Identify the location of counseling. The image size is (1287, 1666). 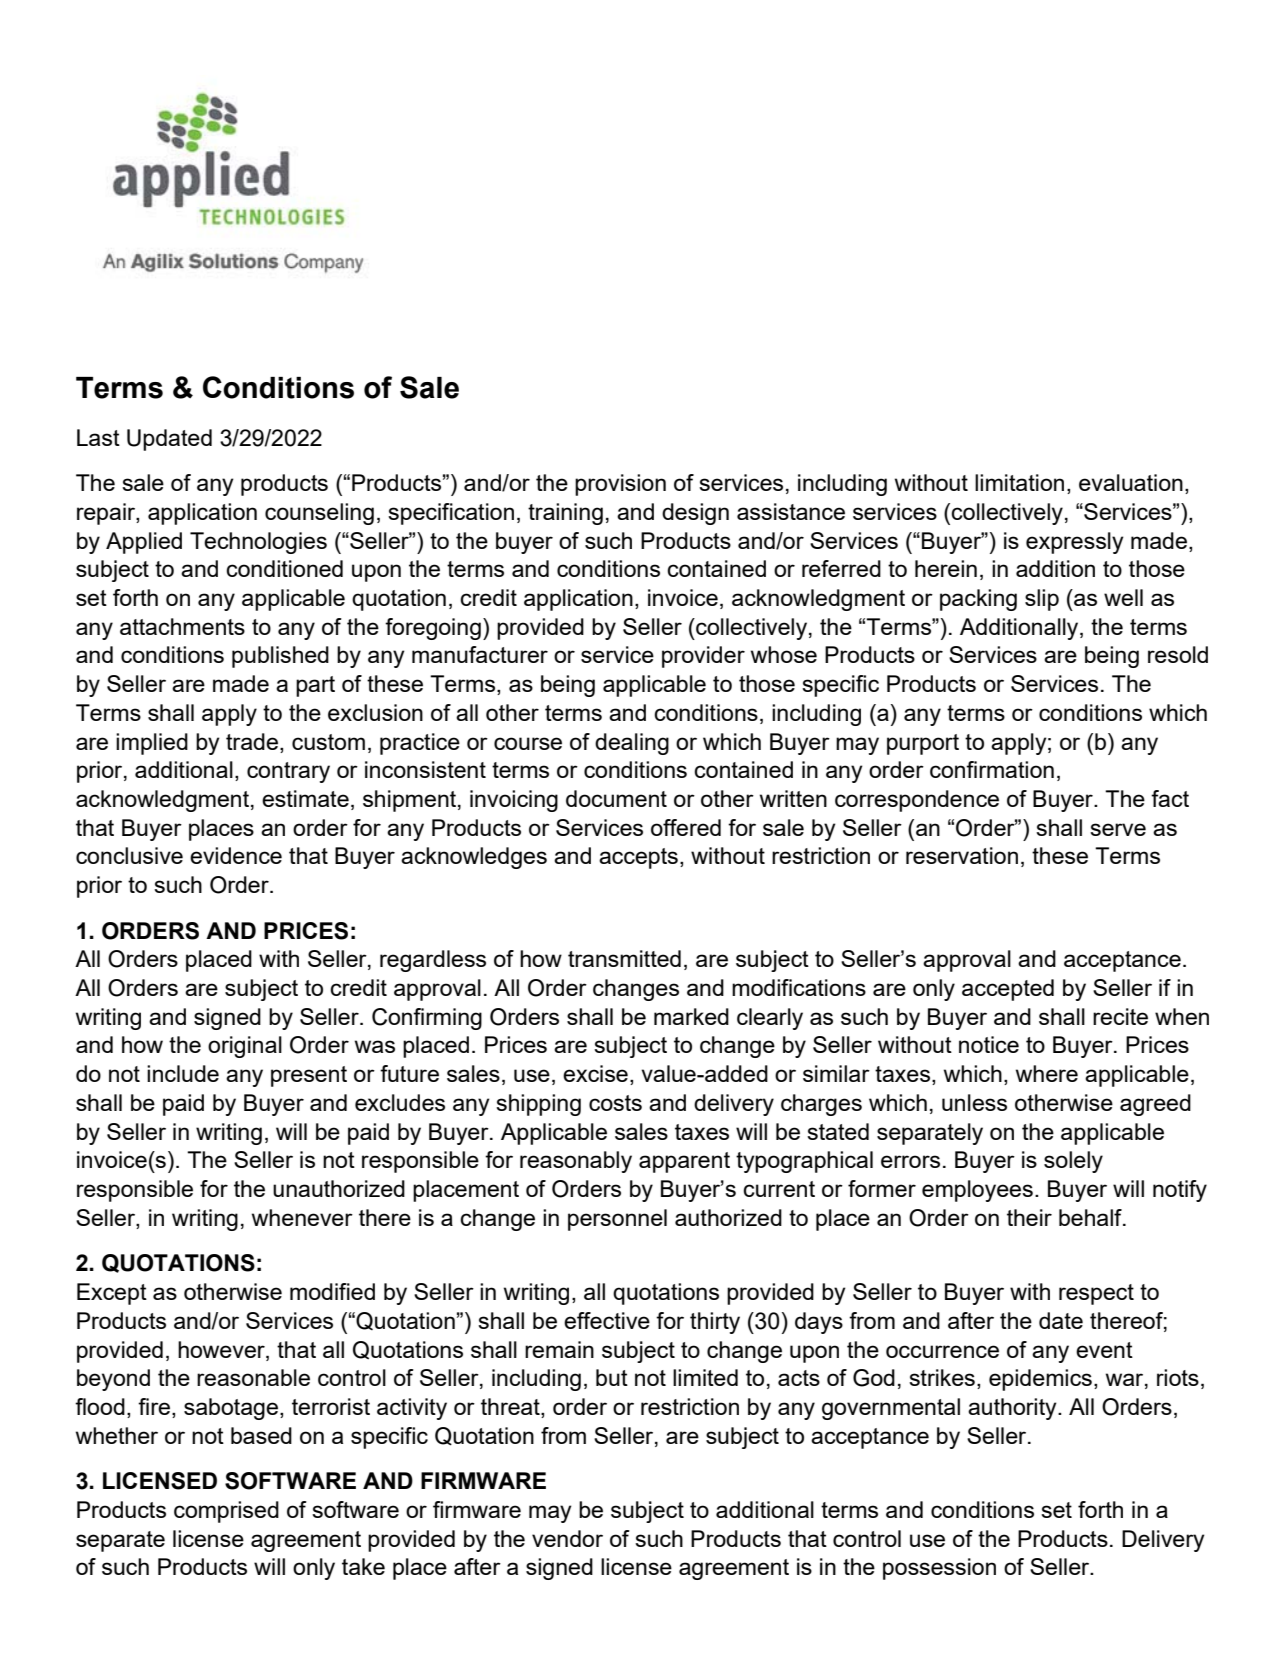
(319, 514).
